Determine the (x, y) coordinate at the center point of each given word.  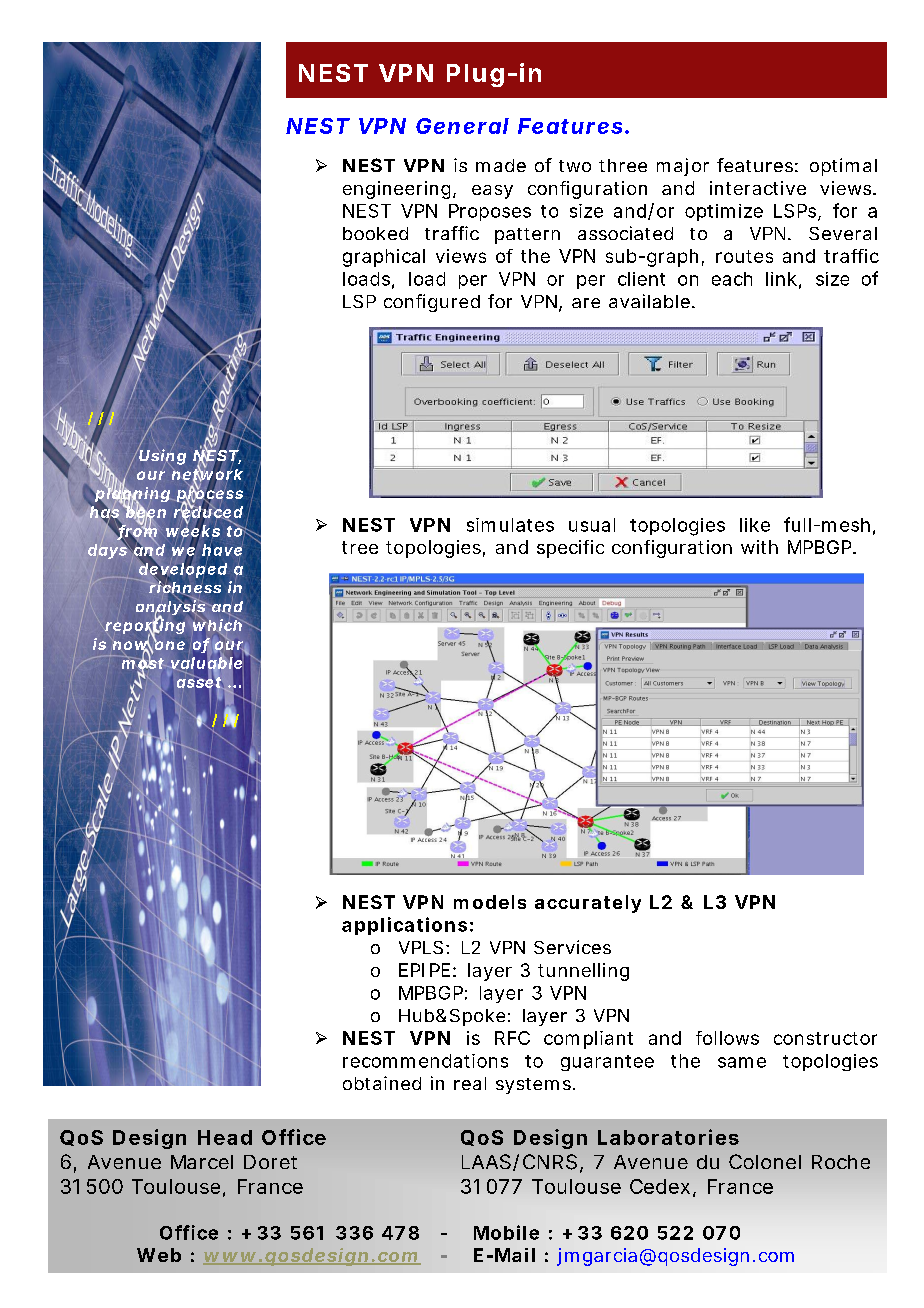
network (207, 474)
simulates (510, 525)
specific (570, 549)
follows (727, 1038)
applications (404, 926)
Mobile (506, 1232)
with (759, 547)
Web (159, 1255)
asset (200, 682)
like (755, 525)
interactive (758, 188)
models (490, 902)
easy (492, 192)
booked (375, 233)
